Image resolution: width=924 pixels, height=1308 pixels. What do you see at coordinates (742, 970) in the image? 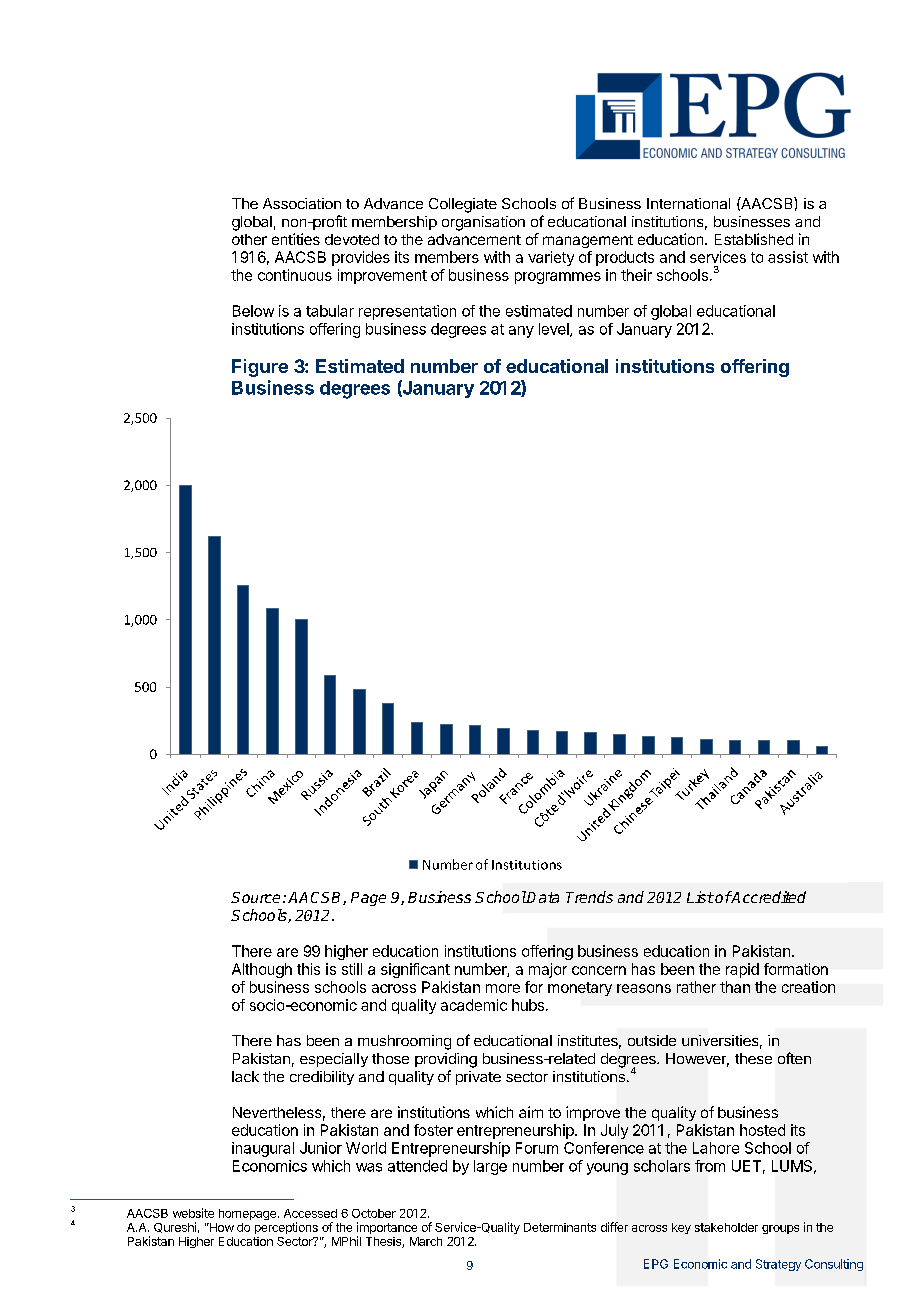
I see `rapid` at bounding box center [742, 970].
